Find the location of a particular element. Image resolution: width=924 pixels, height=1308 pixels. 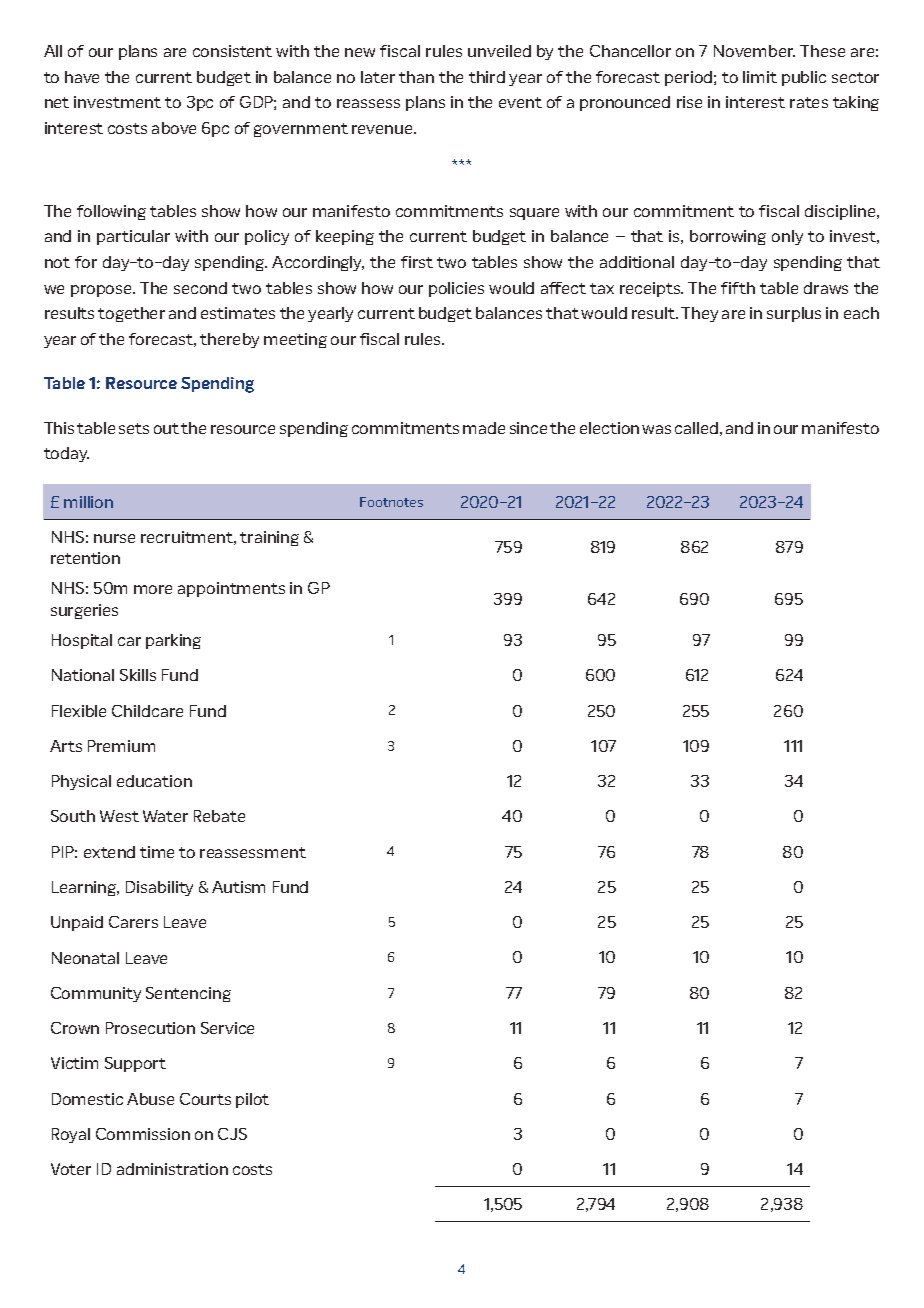

Service is located at coordinates (227, 1028).
